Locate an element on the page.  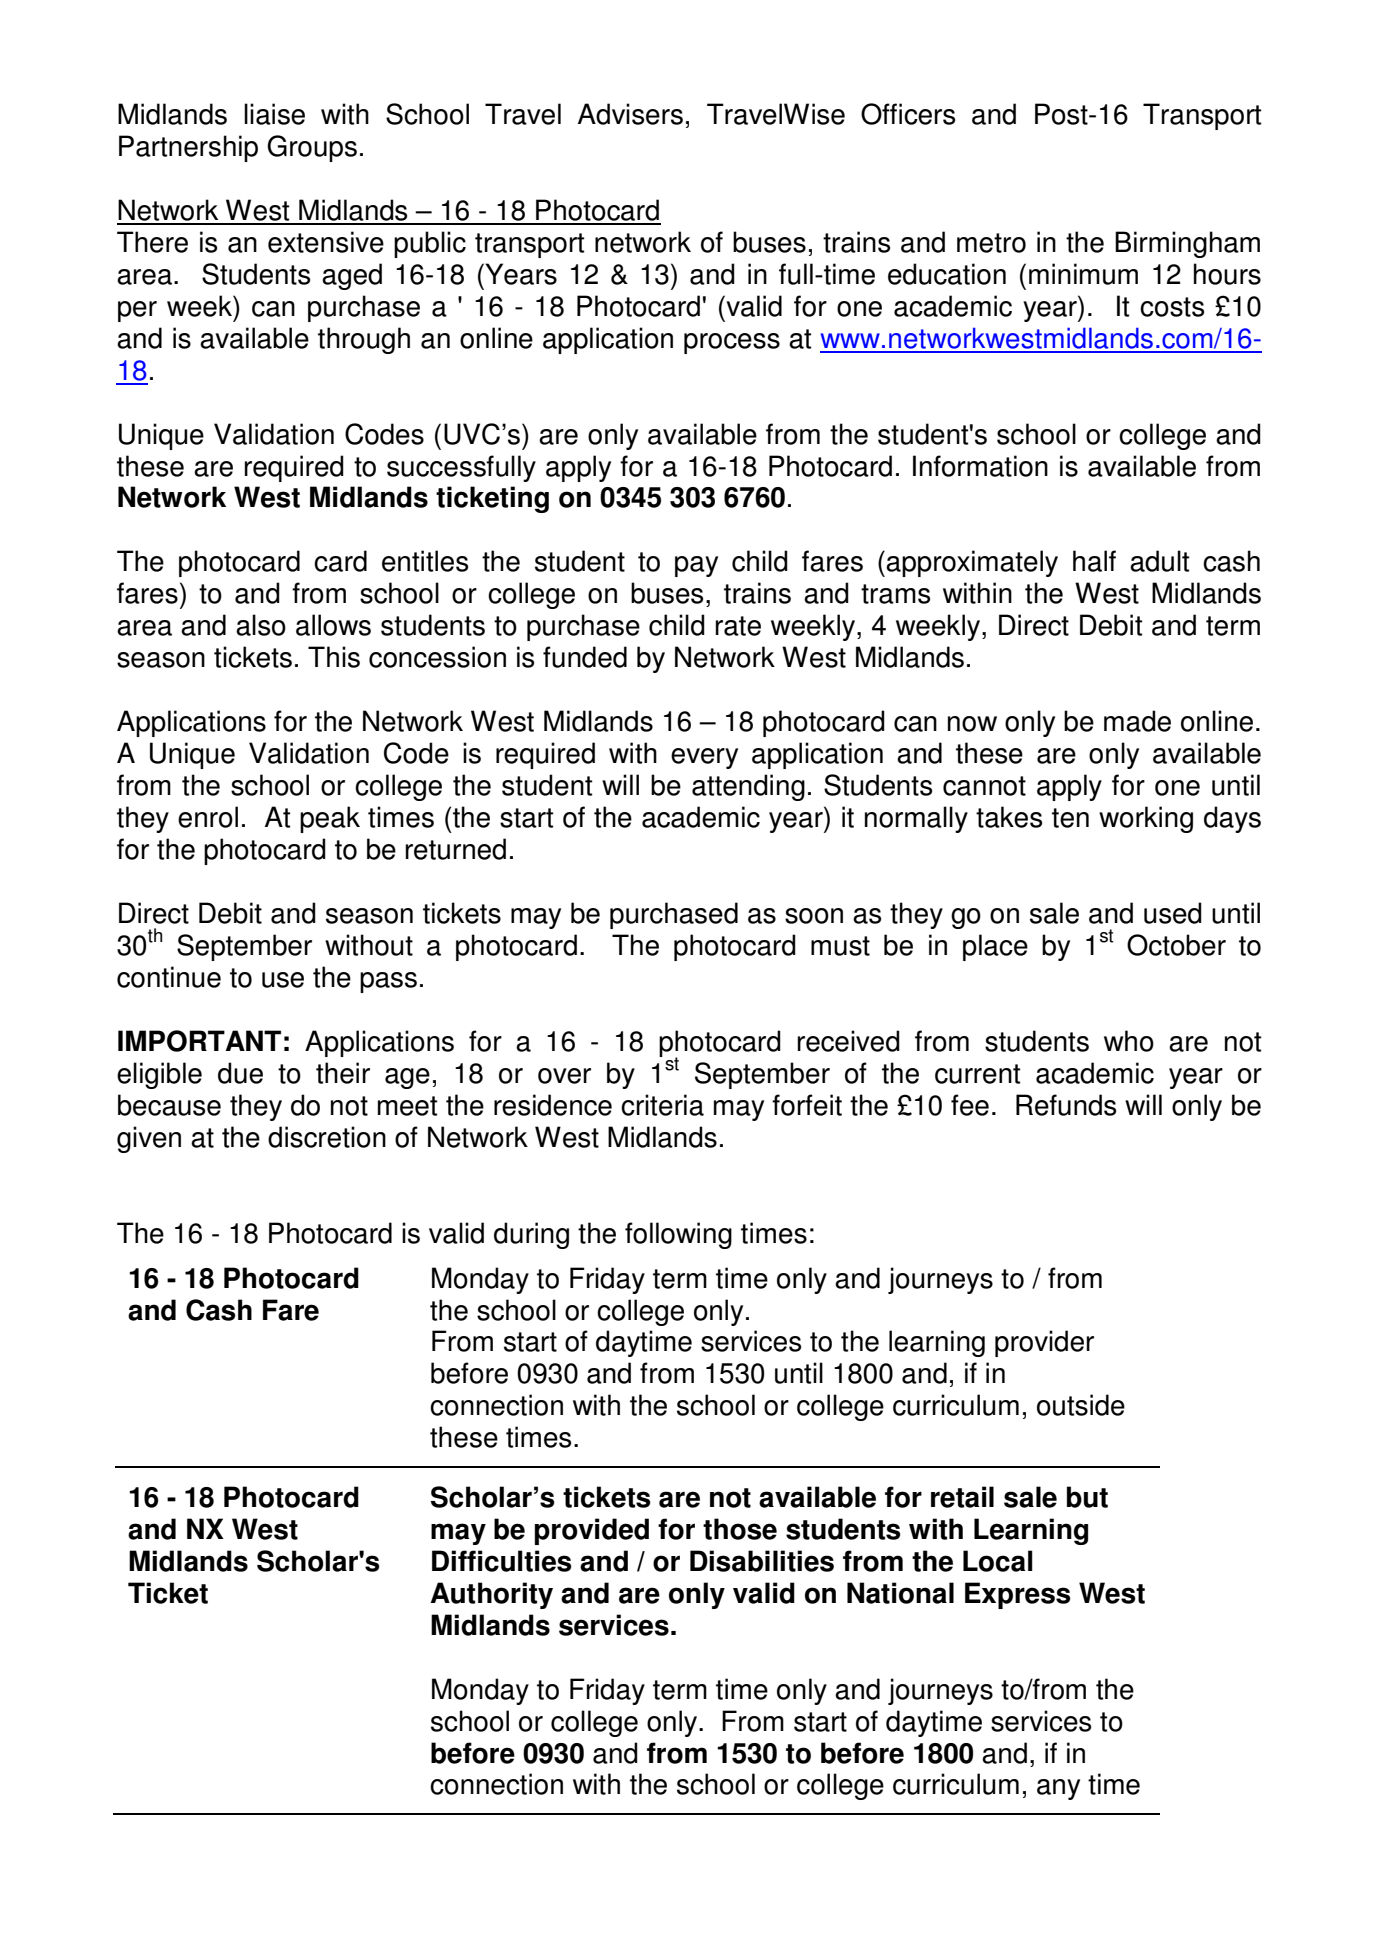
Advisers is located at coordinates (630, 114).
